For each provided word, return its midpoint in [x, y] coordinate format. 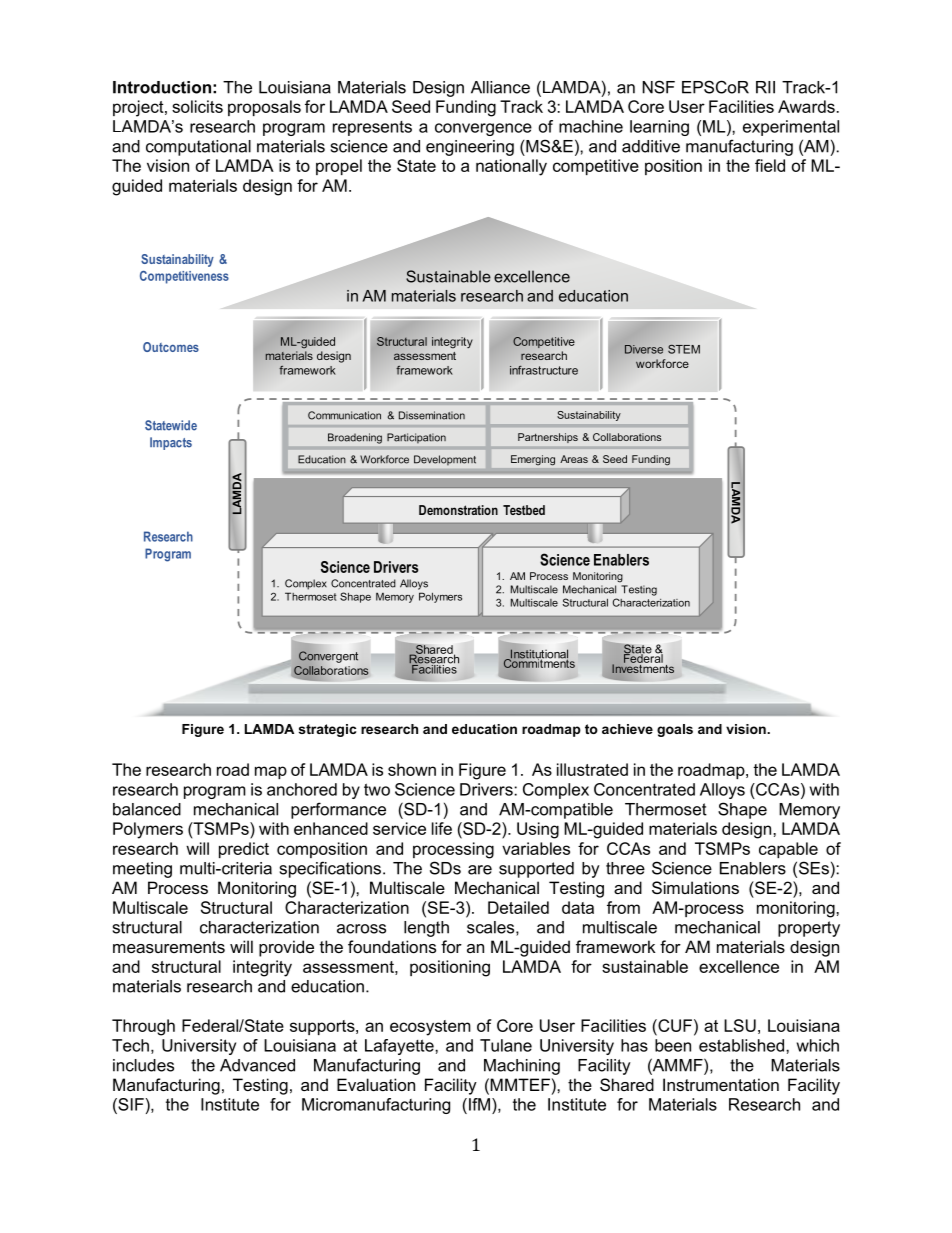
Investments [643, 667]
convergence [483, 129]
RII [765, 87]
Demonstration [458, 510]
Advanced [257, 1065]
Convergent [328, 657]
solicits [197, 106]
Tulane [506, 1045]
